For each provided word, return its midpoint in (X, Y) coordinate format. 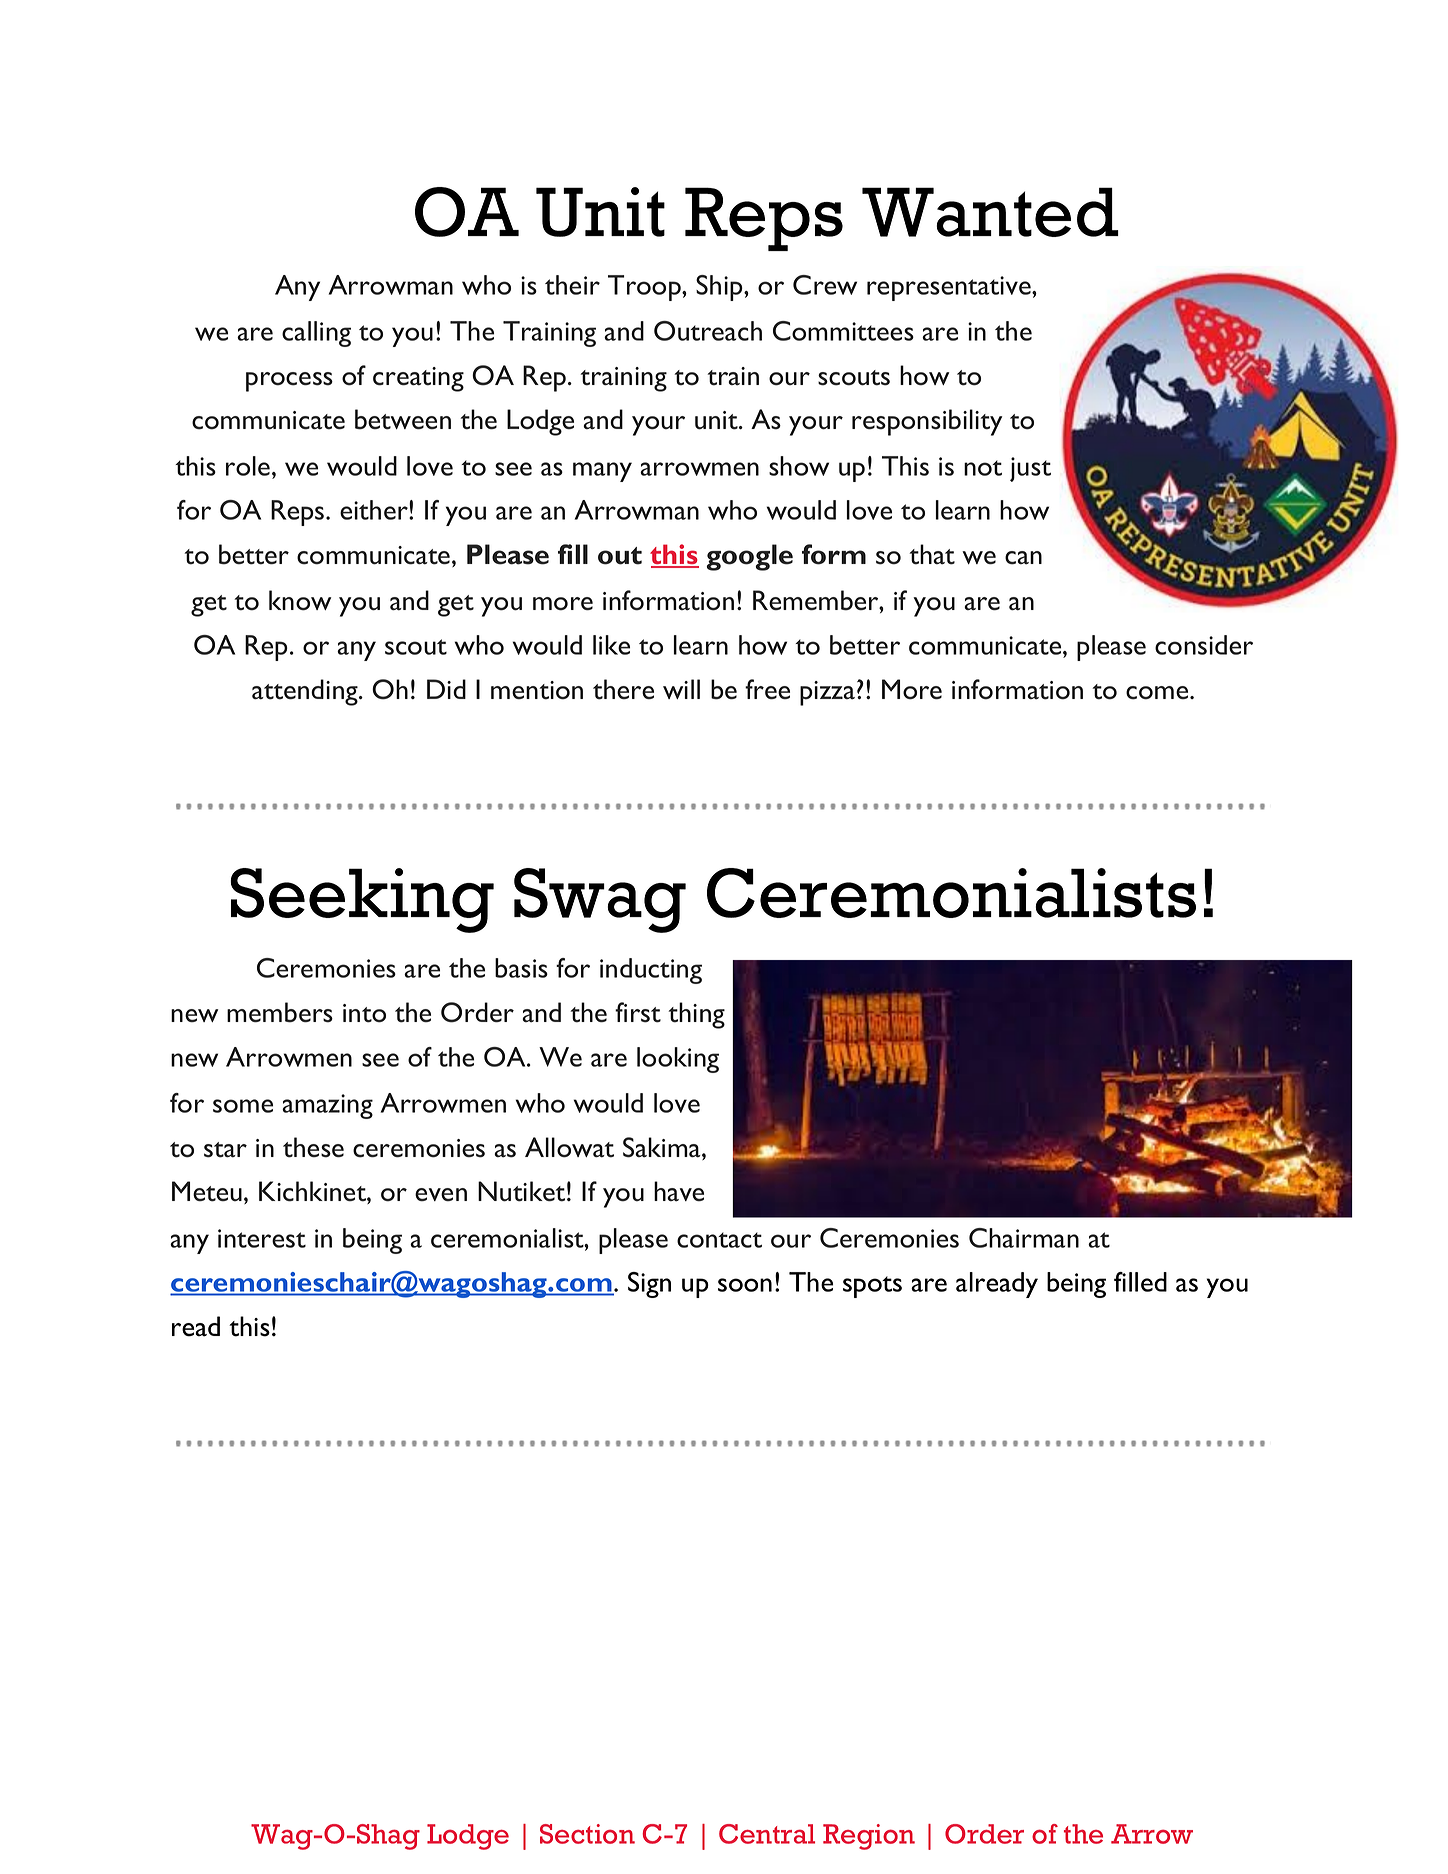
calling (316, 334)
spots (872, 1287)
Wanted (990, 212)
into (364, 1013)
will (681, 689)
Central (767, 1834)
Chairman (1024, 1238)
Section (587, 1834)
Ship (720, 288)
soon (745, 1285)
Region (869, 1837)
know (300, 600)
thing (696, 1015)
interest (262, 1238)
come (1157, 693)
